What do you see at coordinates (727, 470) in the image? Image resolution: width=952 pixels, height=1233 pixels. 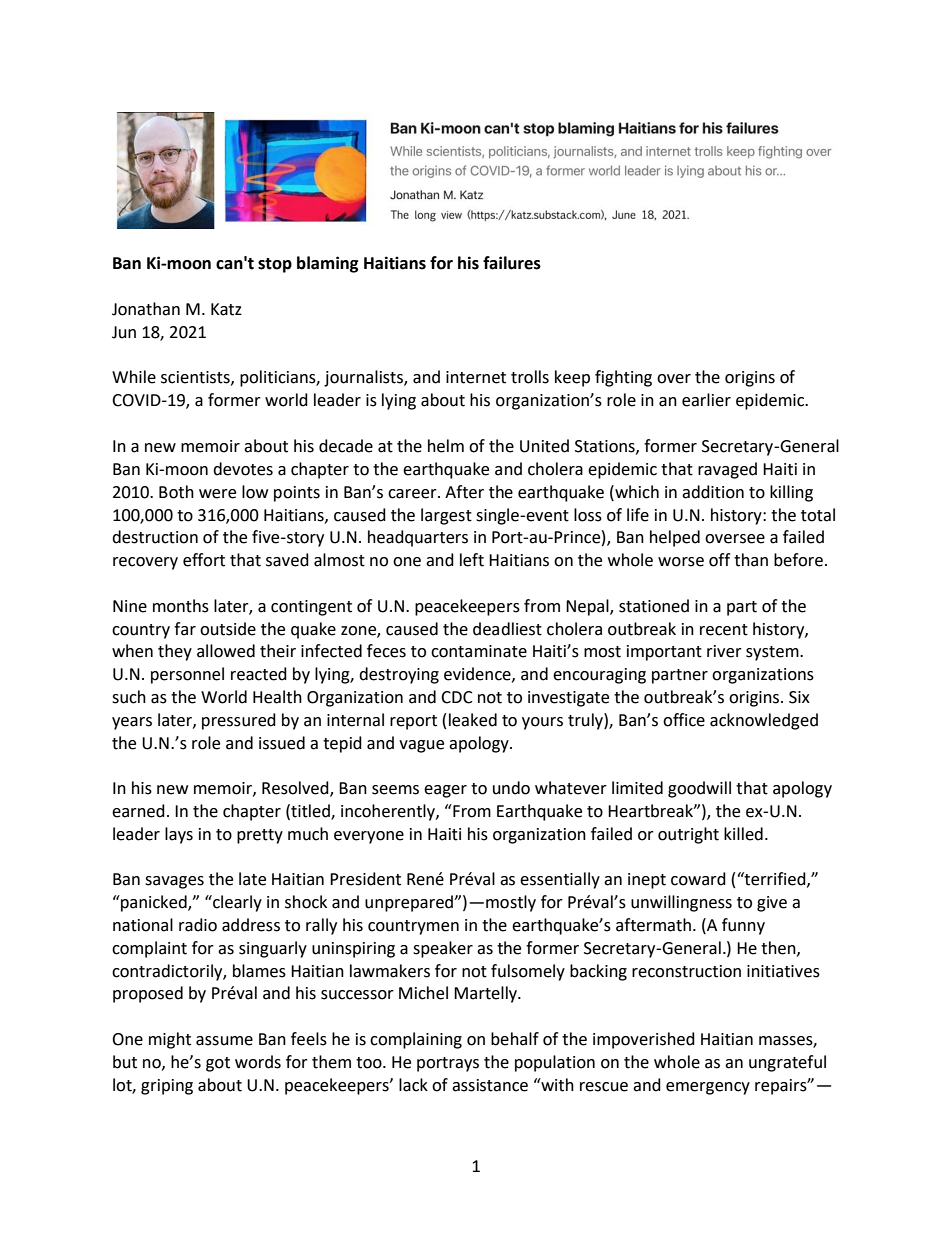 I see `ravaged` at bounding box center [727, 470].
